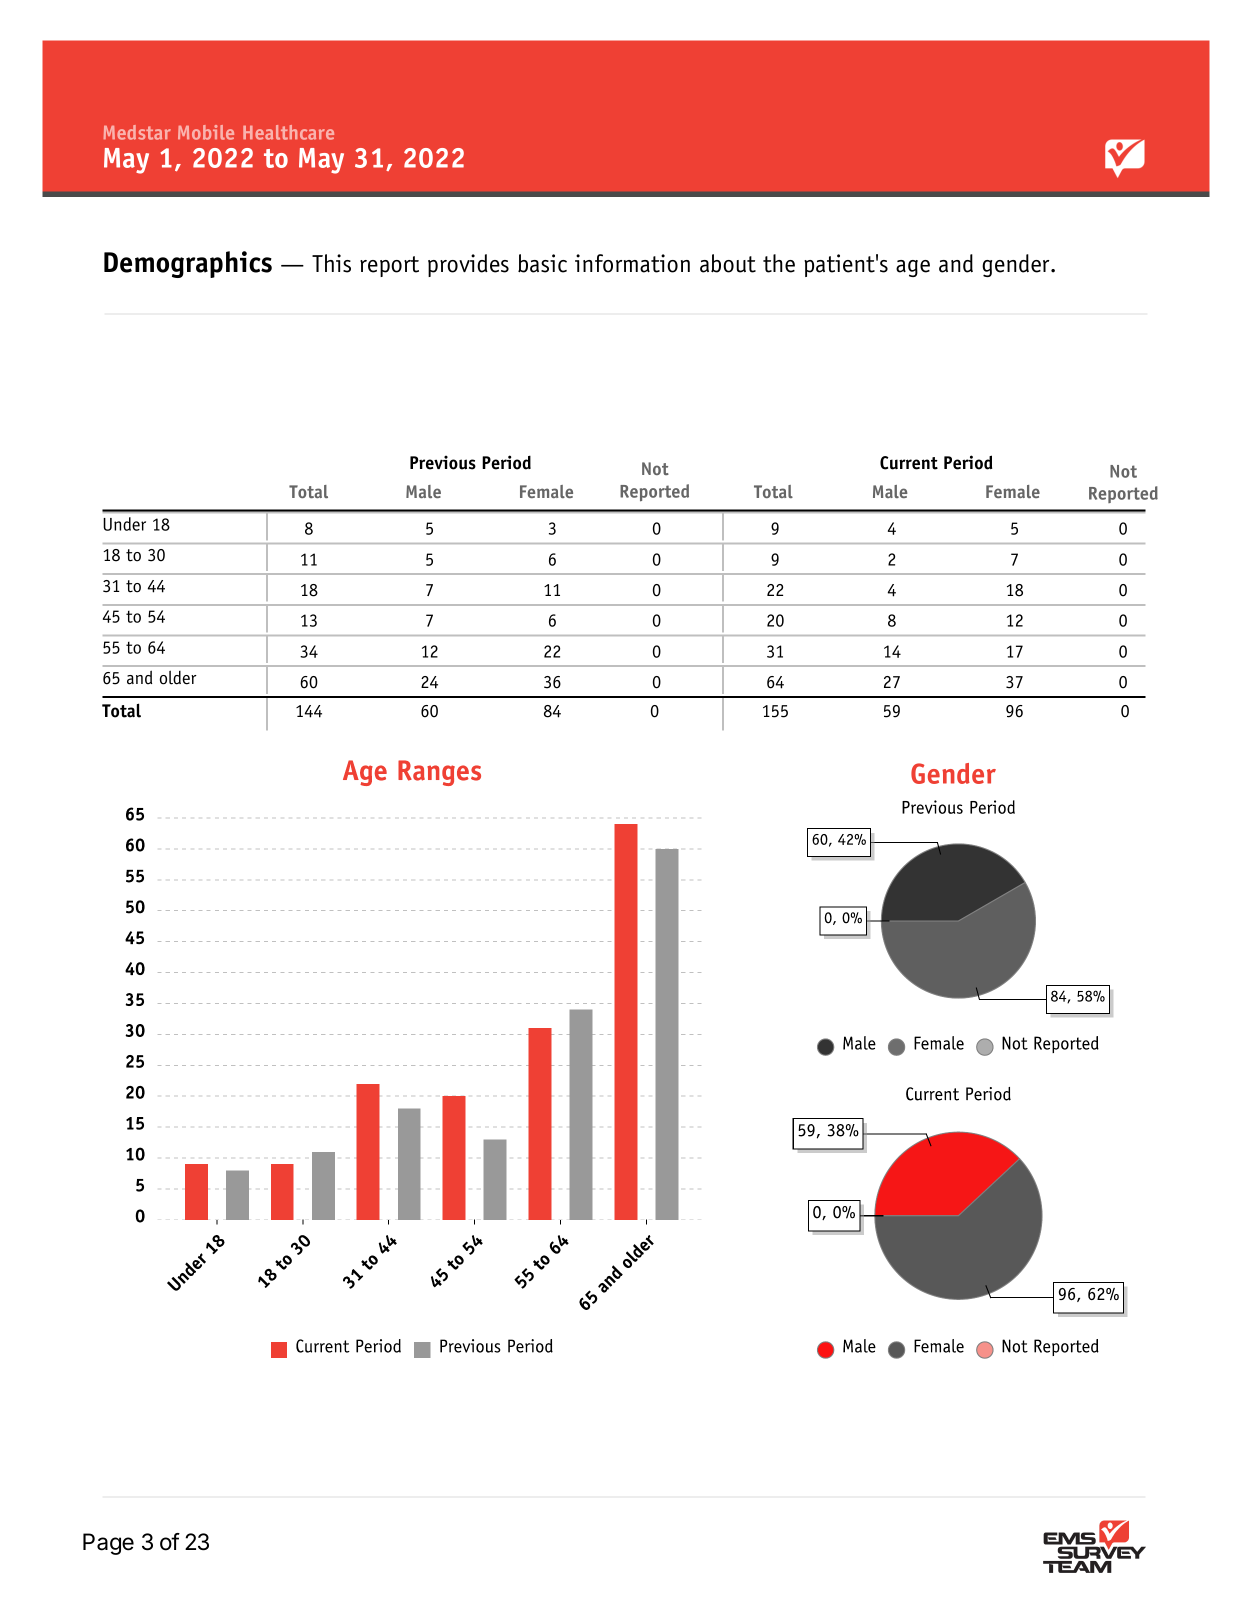  I want to click on Mobile, so click(206, 132).
